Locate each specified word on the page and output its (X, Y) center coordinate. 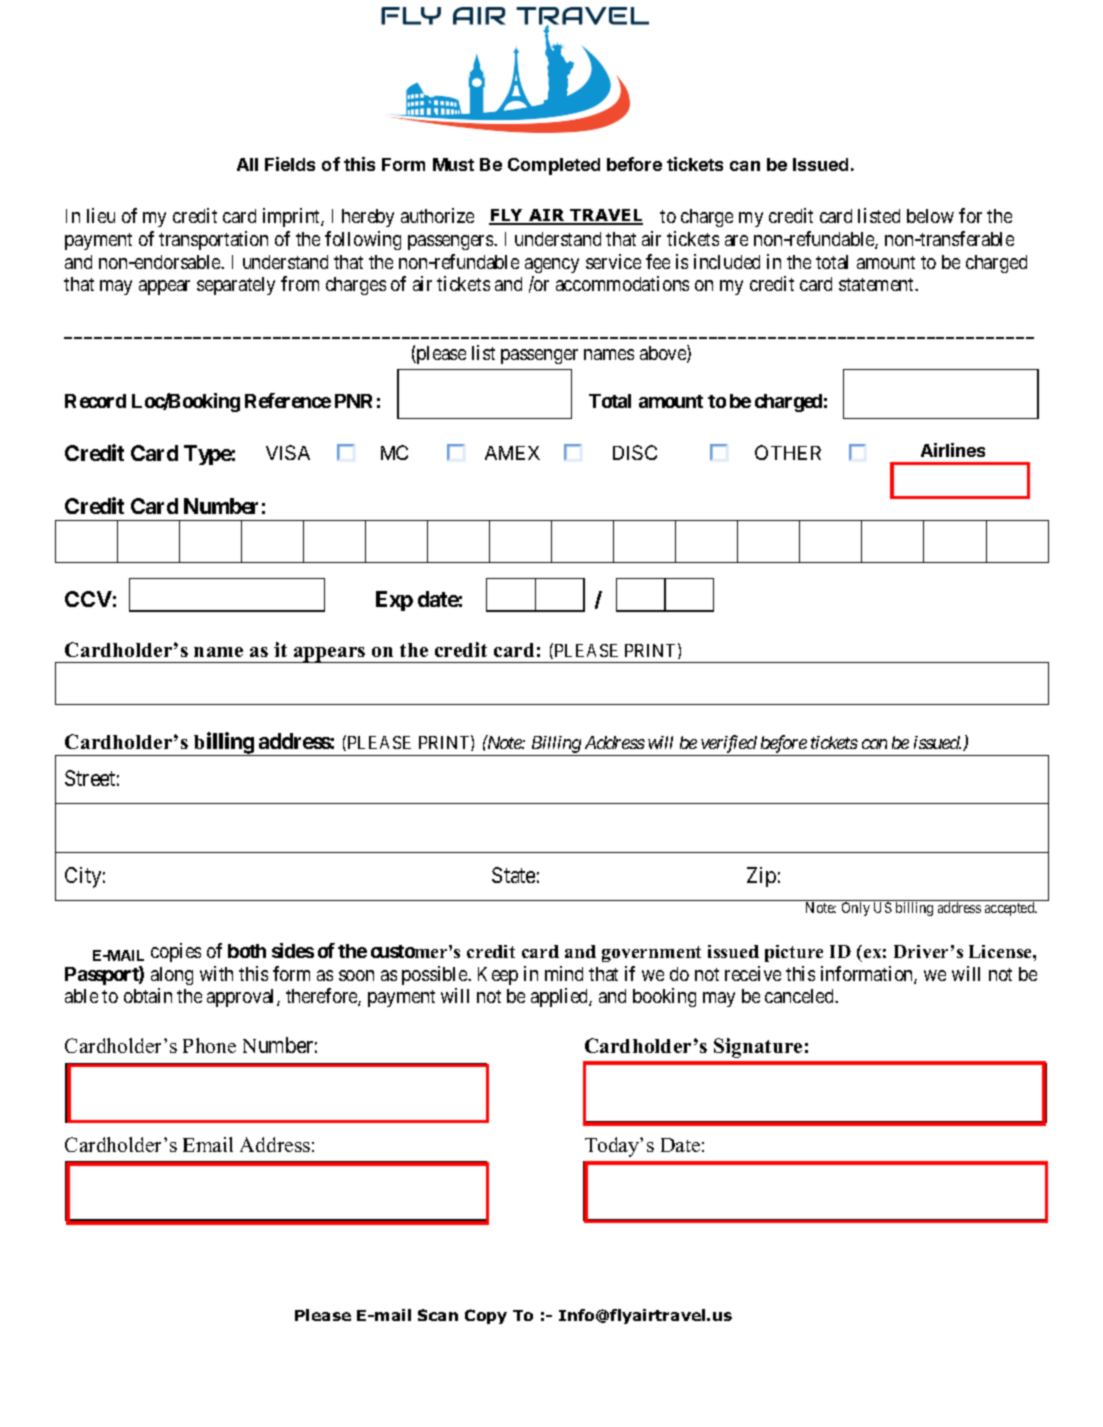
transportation (213, 240)
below (930, 216)
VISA (288, 452)
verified (729, 745)
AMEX (512, 453)
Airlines (953, 450)
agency (552, 265)
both (247, 951)
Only (856, 909)
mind (564, 973)
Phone (209, 1045)
